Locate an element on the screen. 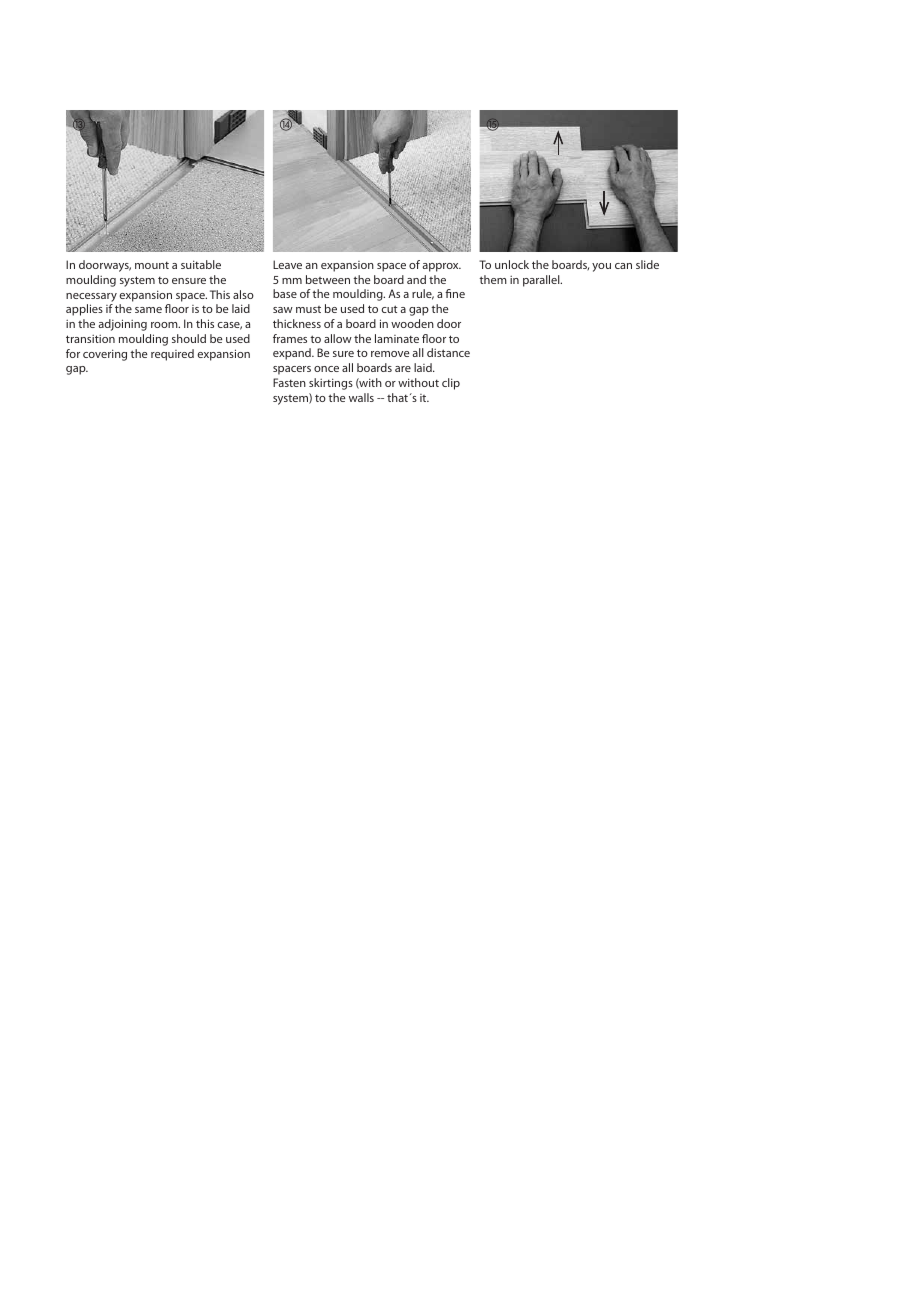  you is located at coordinates (601, 267).
